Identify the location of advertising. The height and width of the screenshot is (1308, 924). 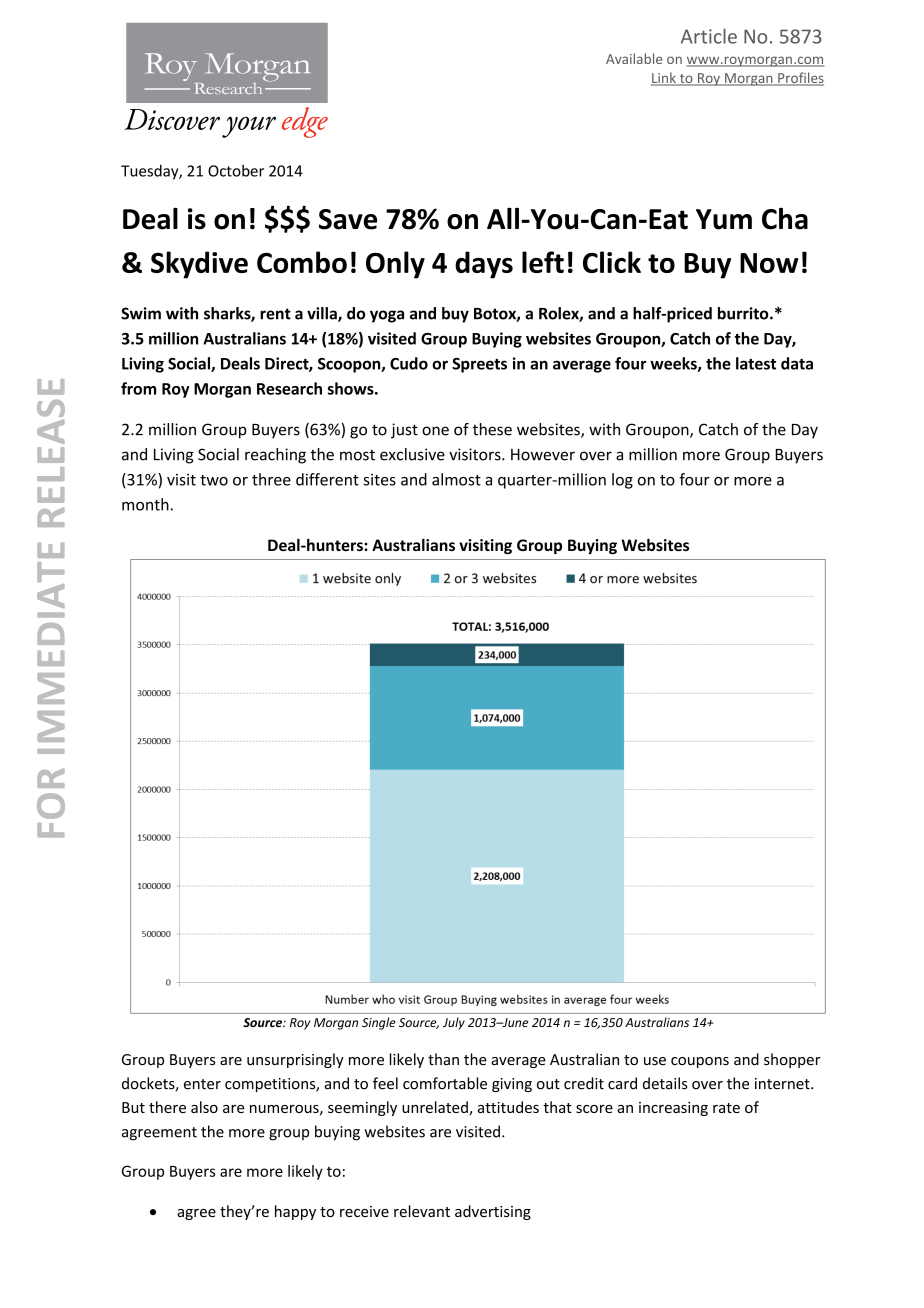
(493, 1212).
